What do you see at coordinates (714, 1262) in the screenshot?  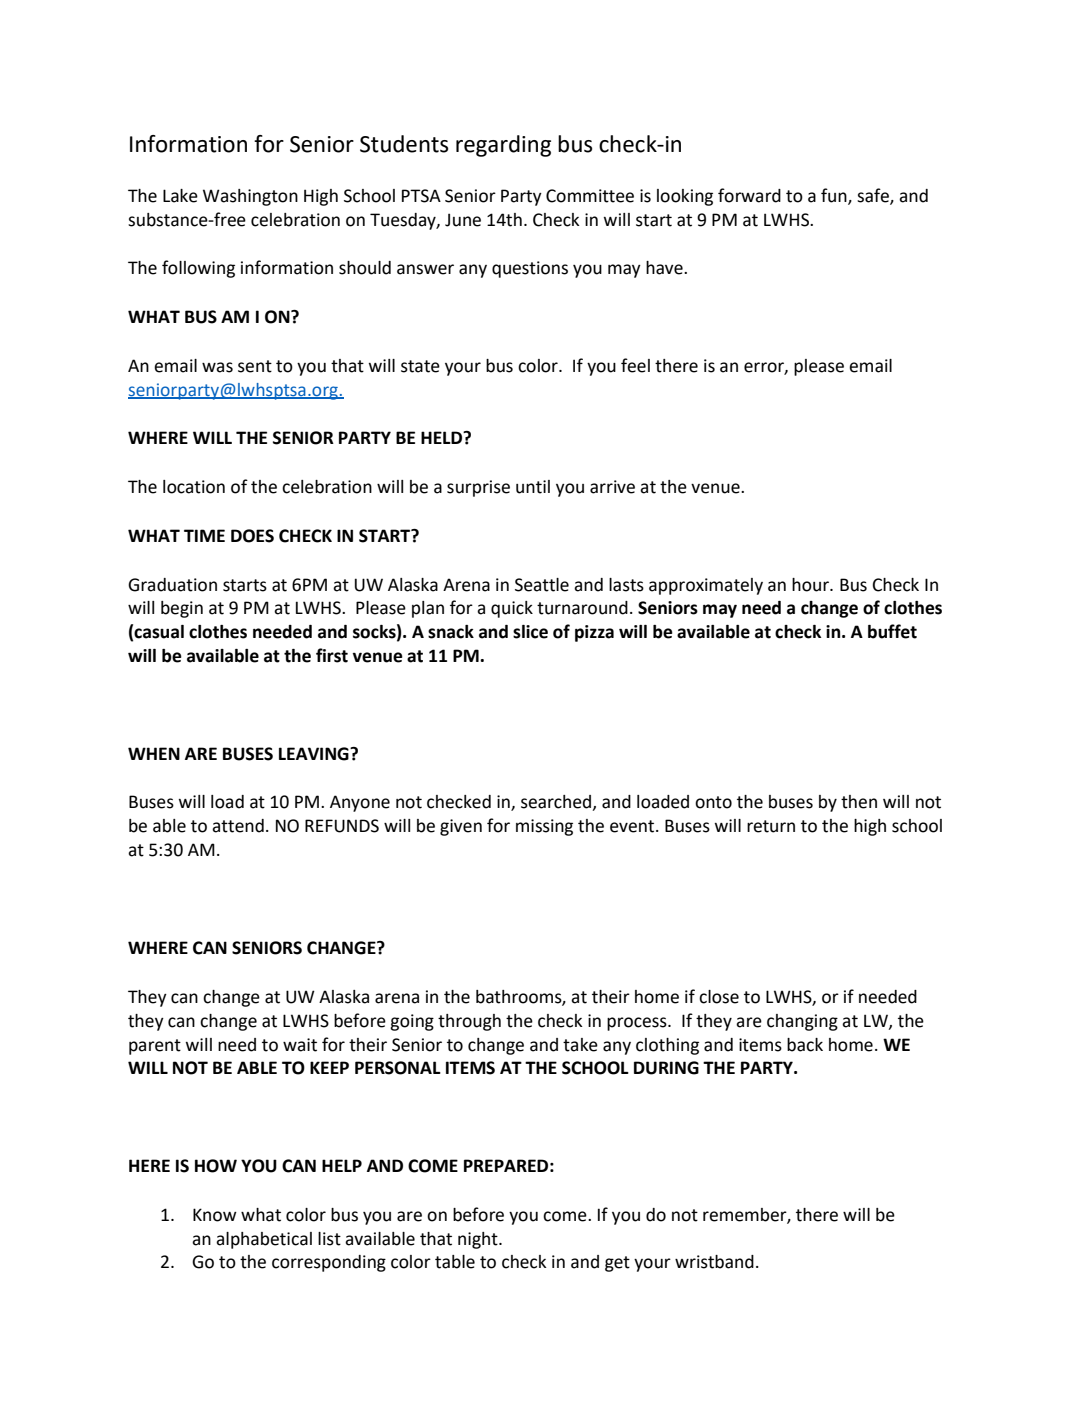 I see `wristband` at bounding box center [714, 1262].
